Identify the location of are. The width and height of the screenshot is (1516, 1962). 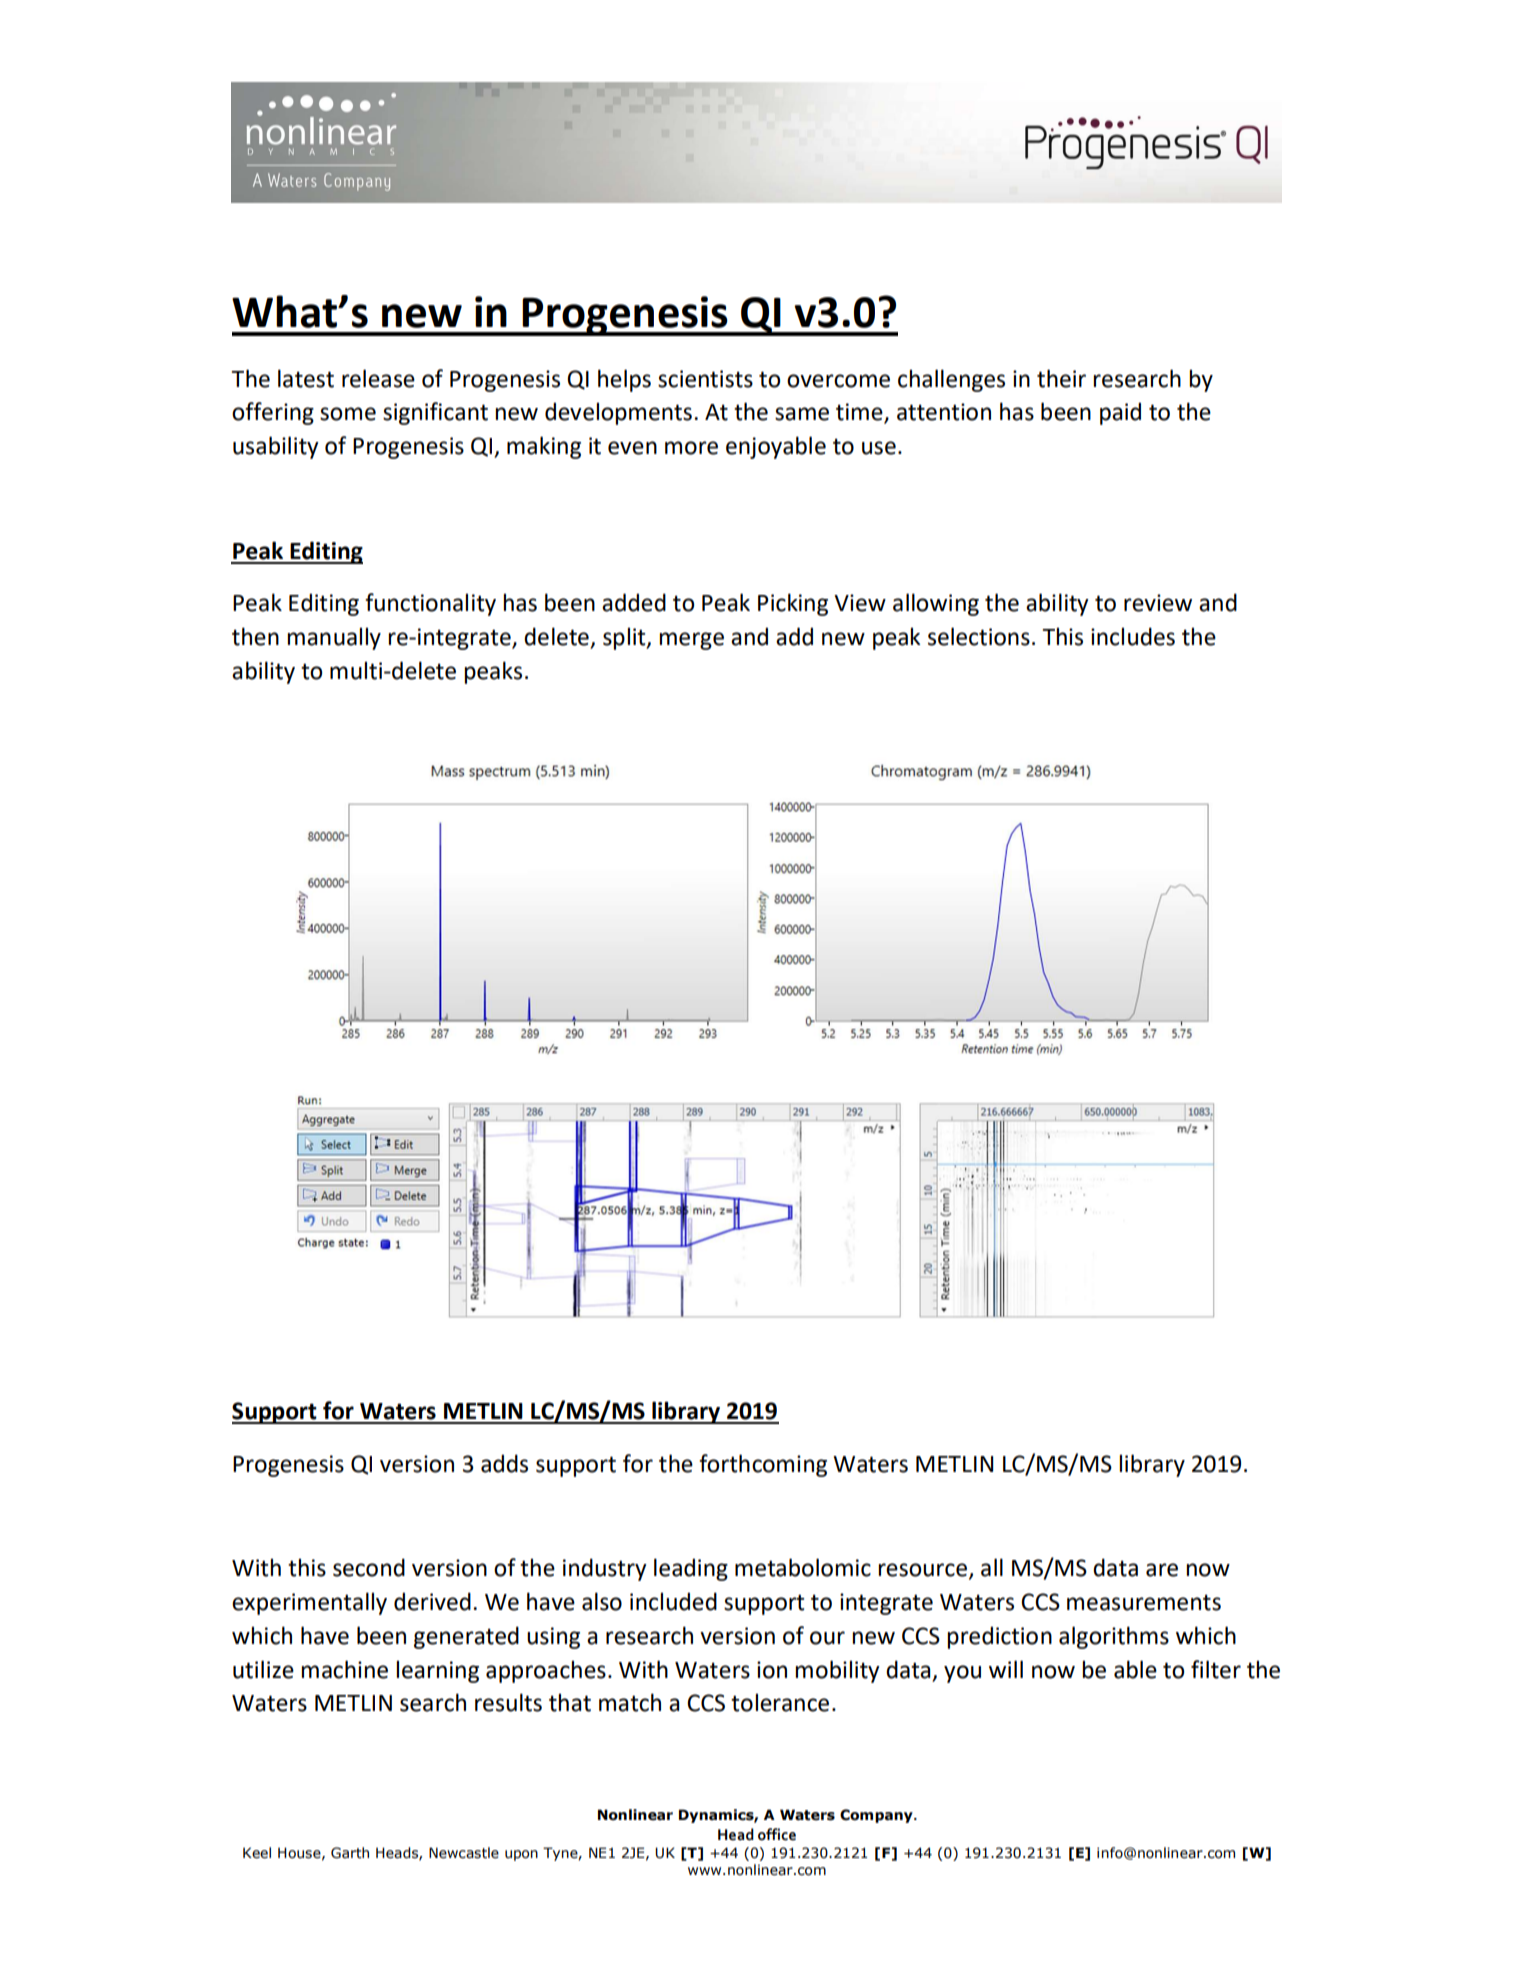
(1162, 1570).
